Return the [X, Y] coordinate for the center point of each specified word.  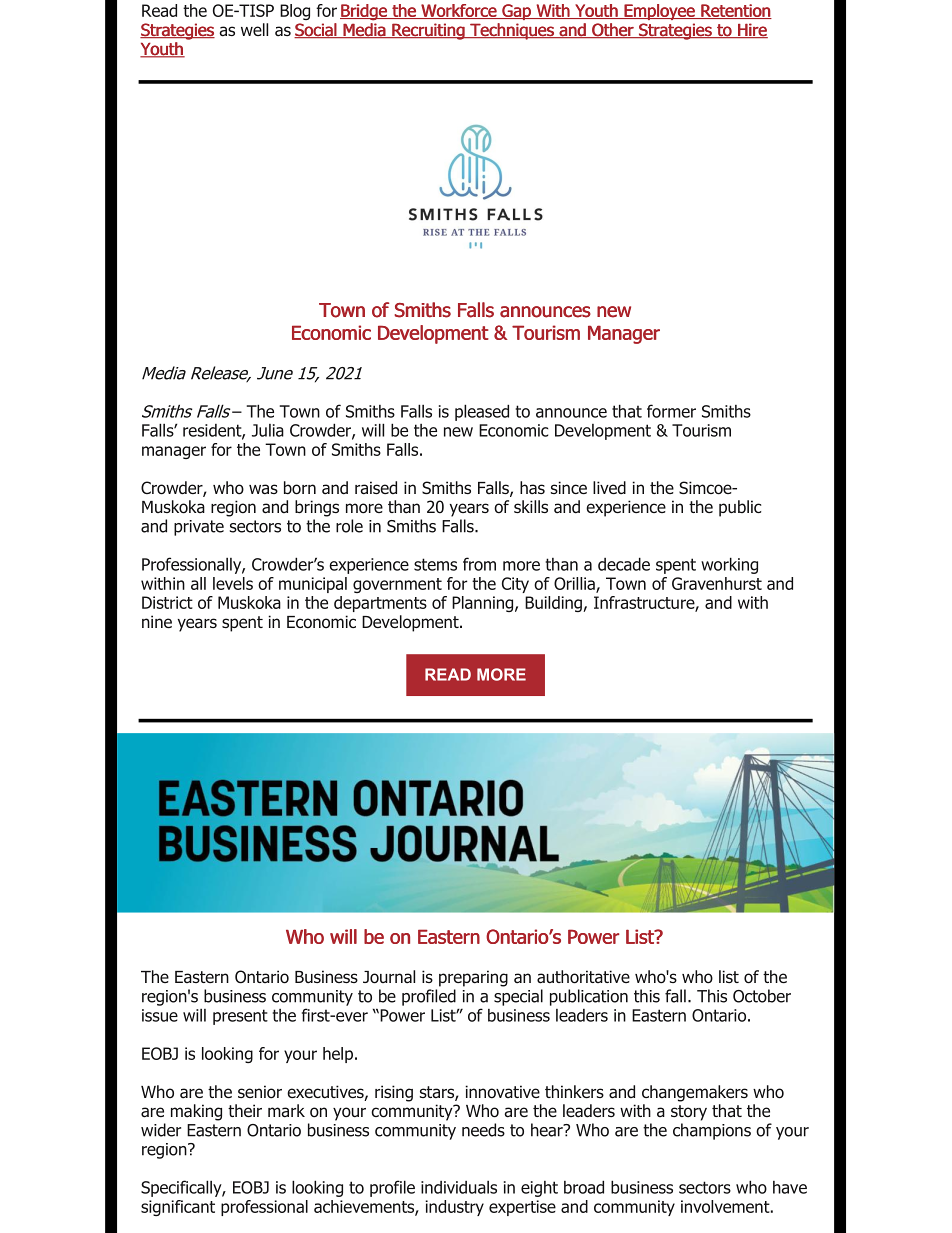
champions [712, 1131]
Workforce [459, 11]
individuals [459, 1187]
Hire [752, 30]
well [254, 29]
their [245, 1110]
